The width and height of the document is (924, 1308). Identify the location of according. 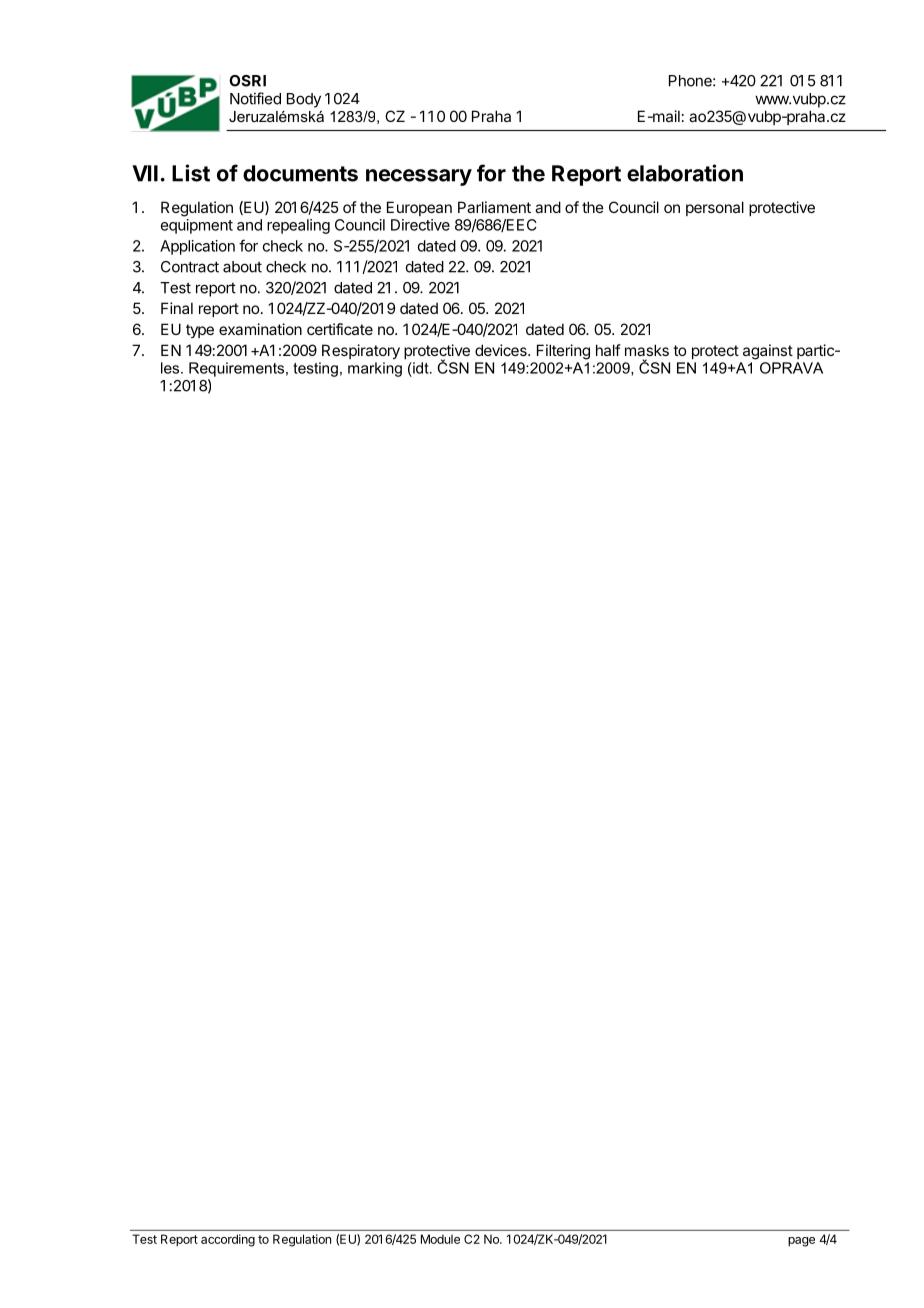
(228, 1240).
